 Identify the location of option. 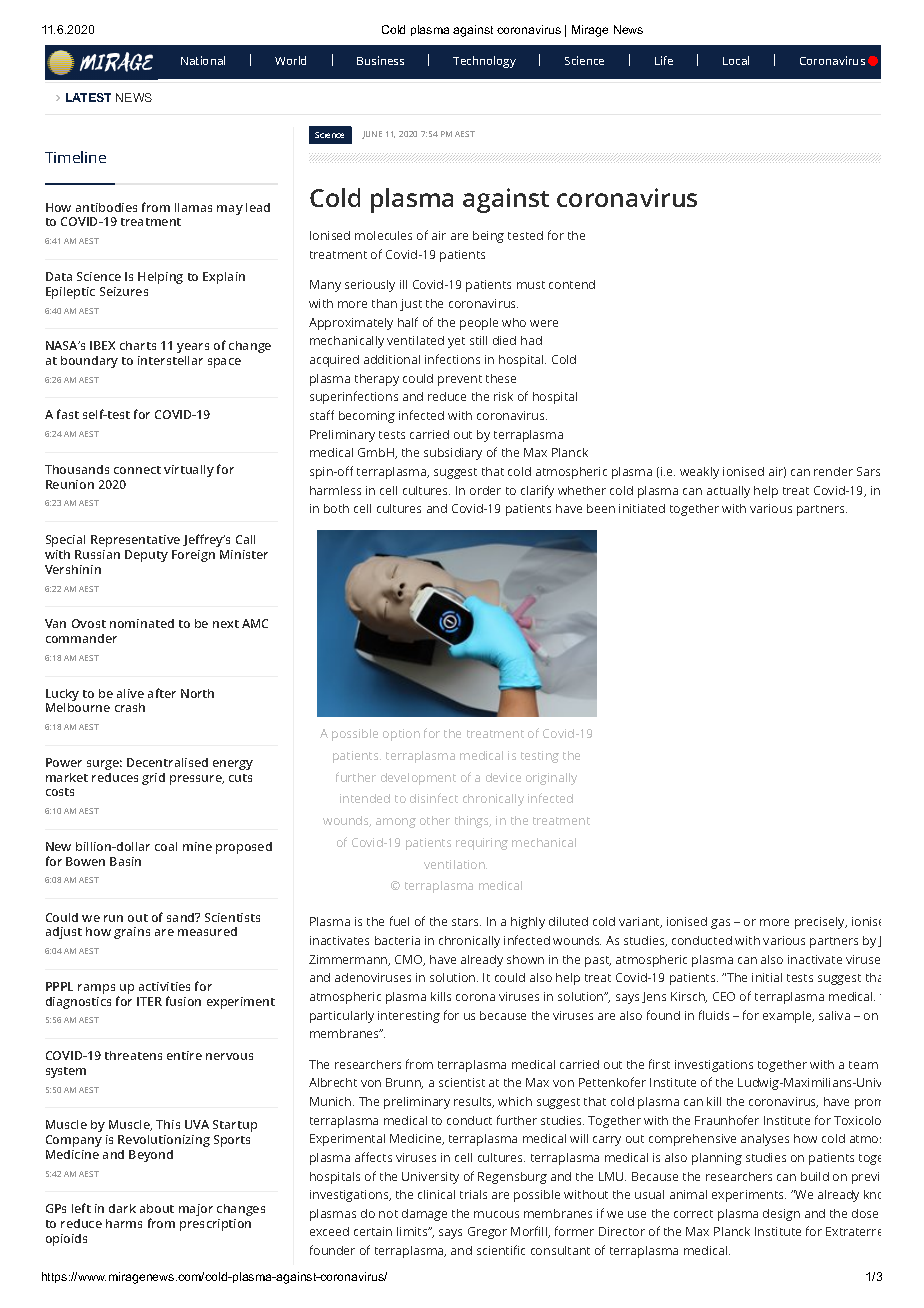
(401, 735).
